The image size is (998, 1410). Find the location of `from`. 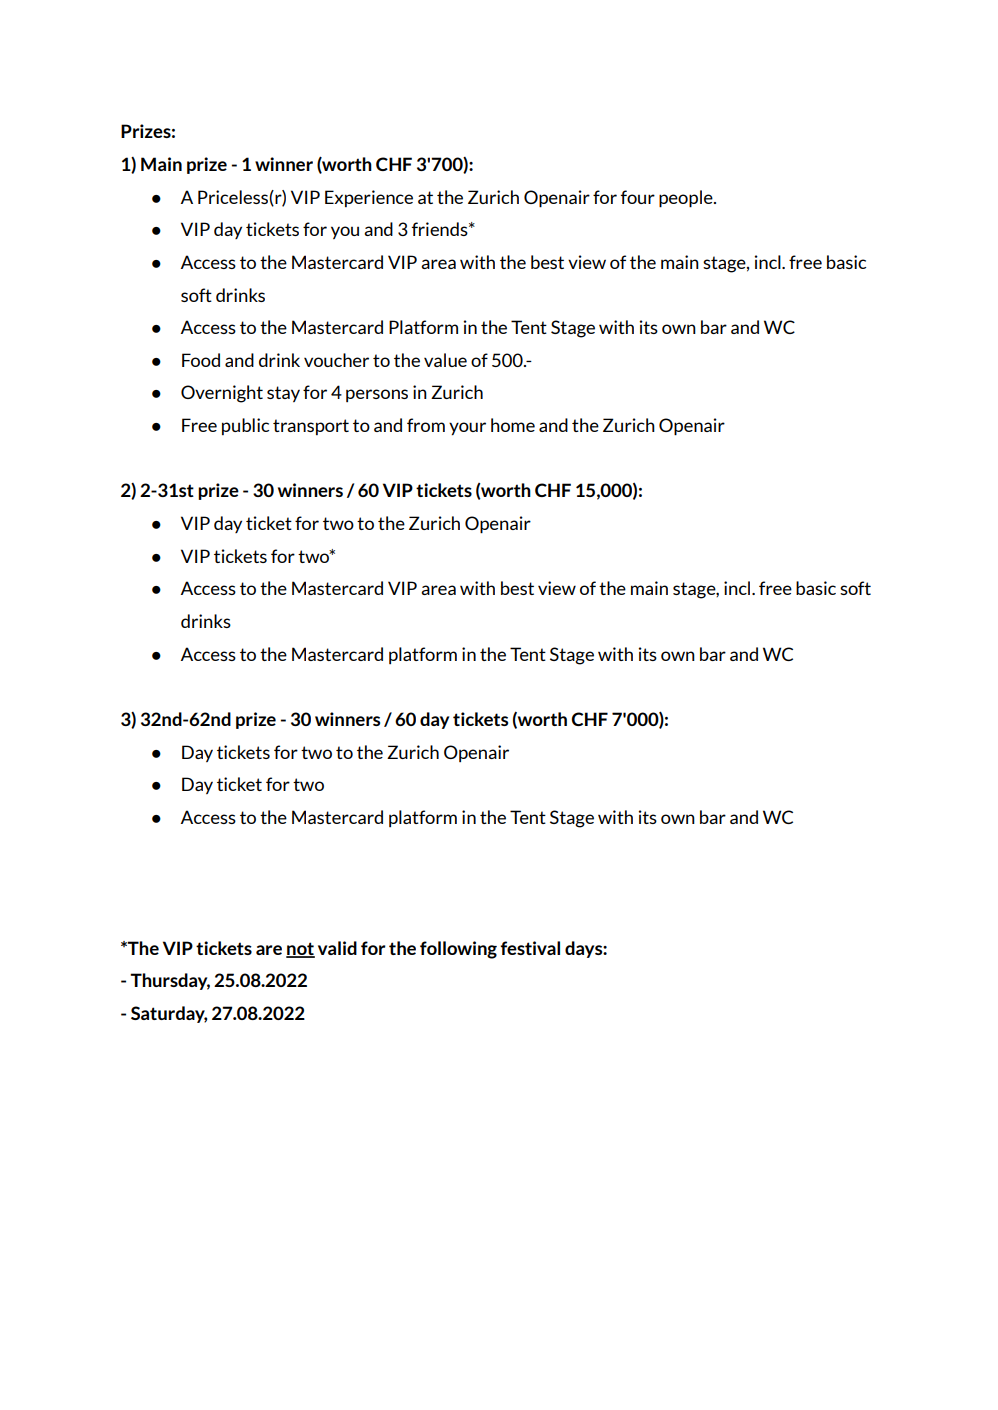

from is located at coordinates (426, 425).
